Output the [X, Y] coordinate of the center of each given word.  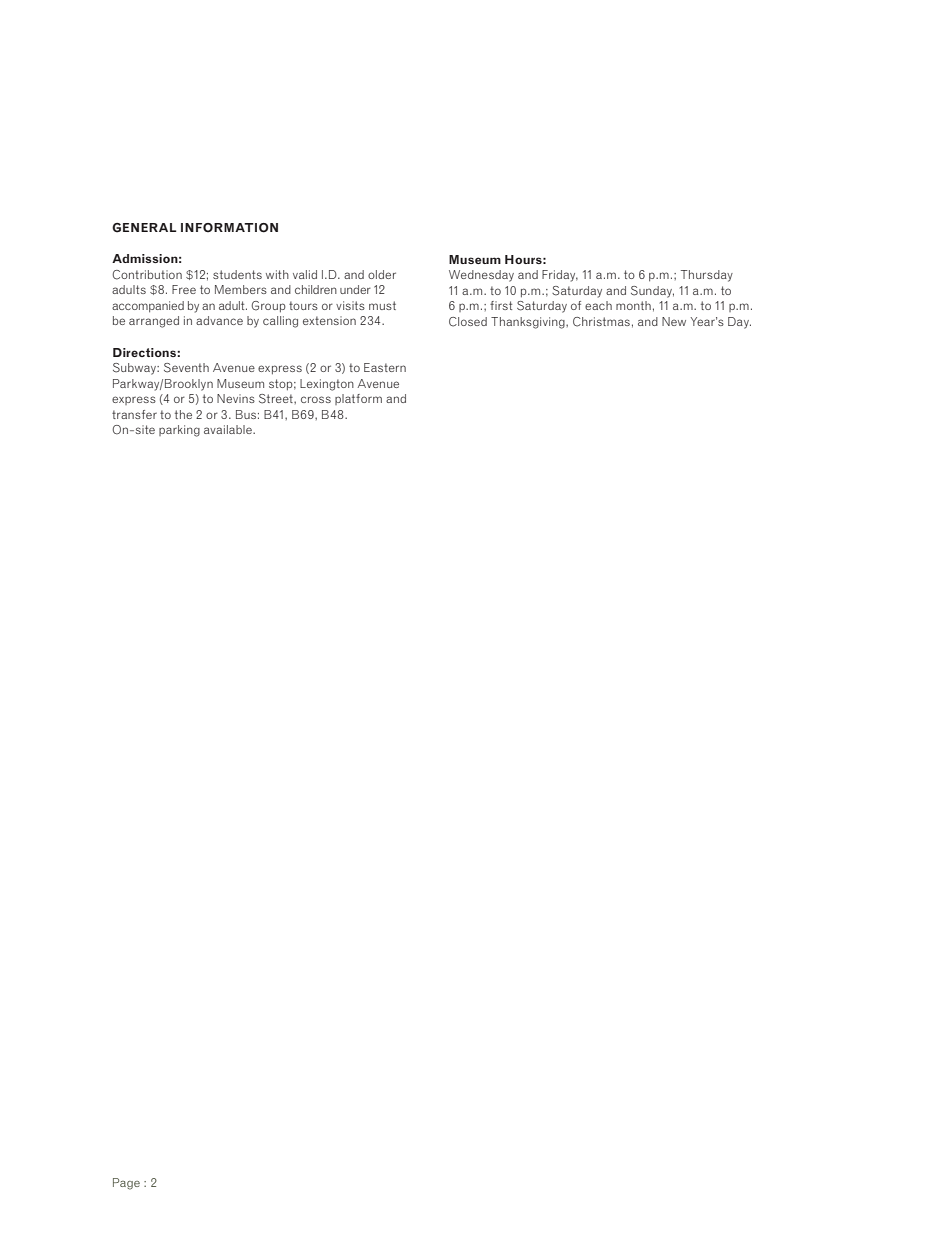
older [382, 274]
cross [316, 399]
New [674, 321]
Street [277, 399]
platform [358, 399]
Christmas [601, 322]
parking [179, 431]
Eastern [385, 367]
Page [126, 1184]
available [229, 429]
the [183, 414]
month [633, 305]
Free [184, 289]
